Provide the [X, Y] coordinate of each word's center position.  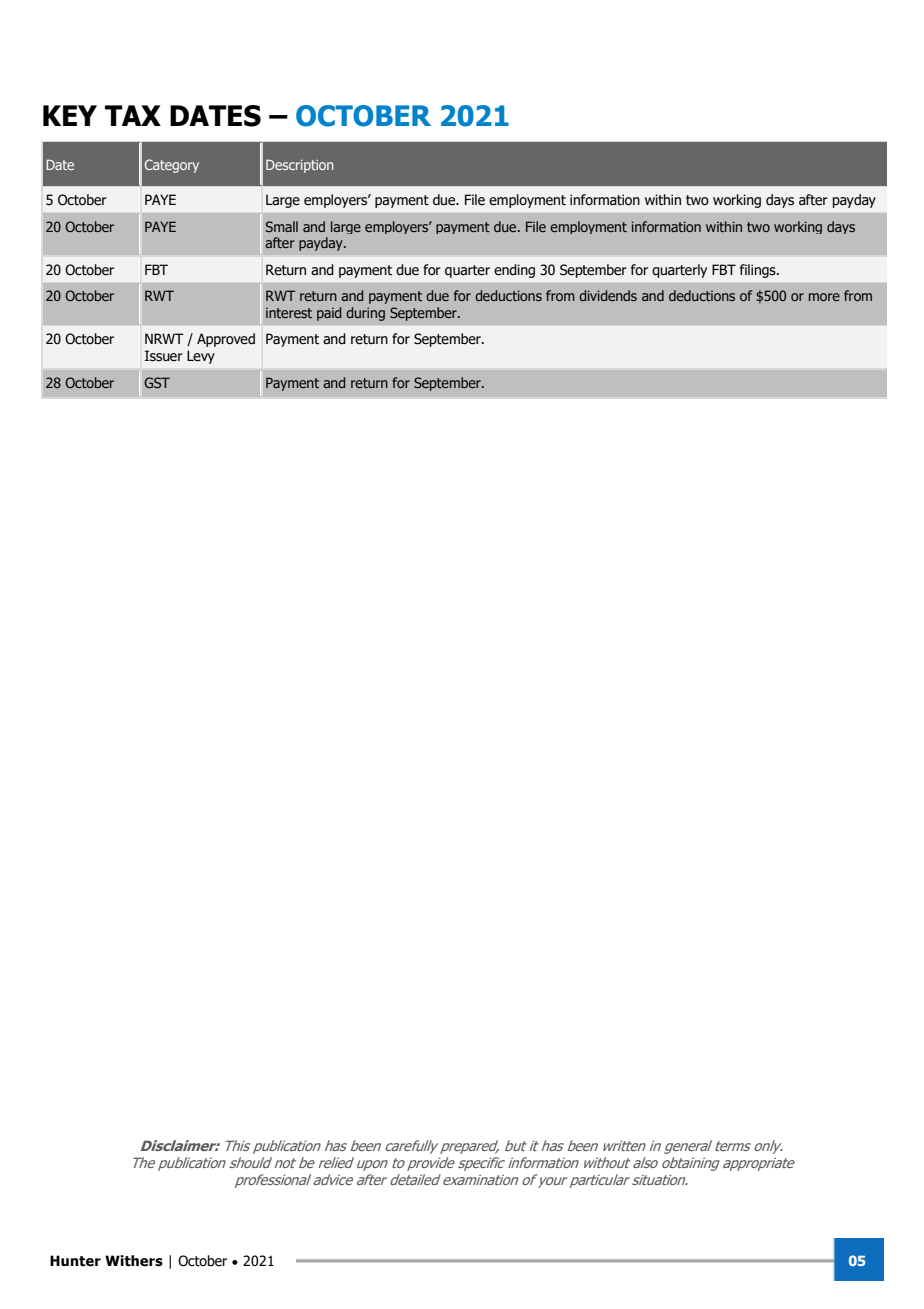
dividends [608, 295]
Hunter [75, 1261]
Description [300, 166]
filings [759, 271]
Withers [134, 1261]
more [824, 297]
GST [157, 382]
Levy [201, 357]
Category [172, 166]
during [365, 314]
